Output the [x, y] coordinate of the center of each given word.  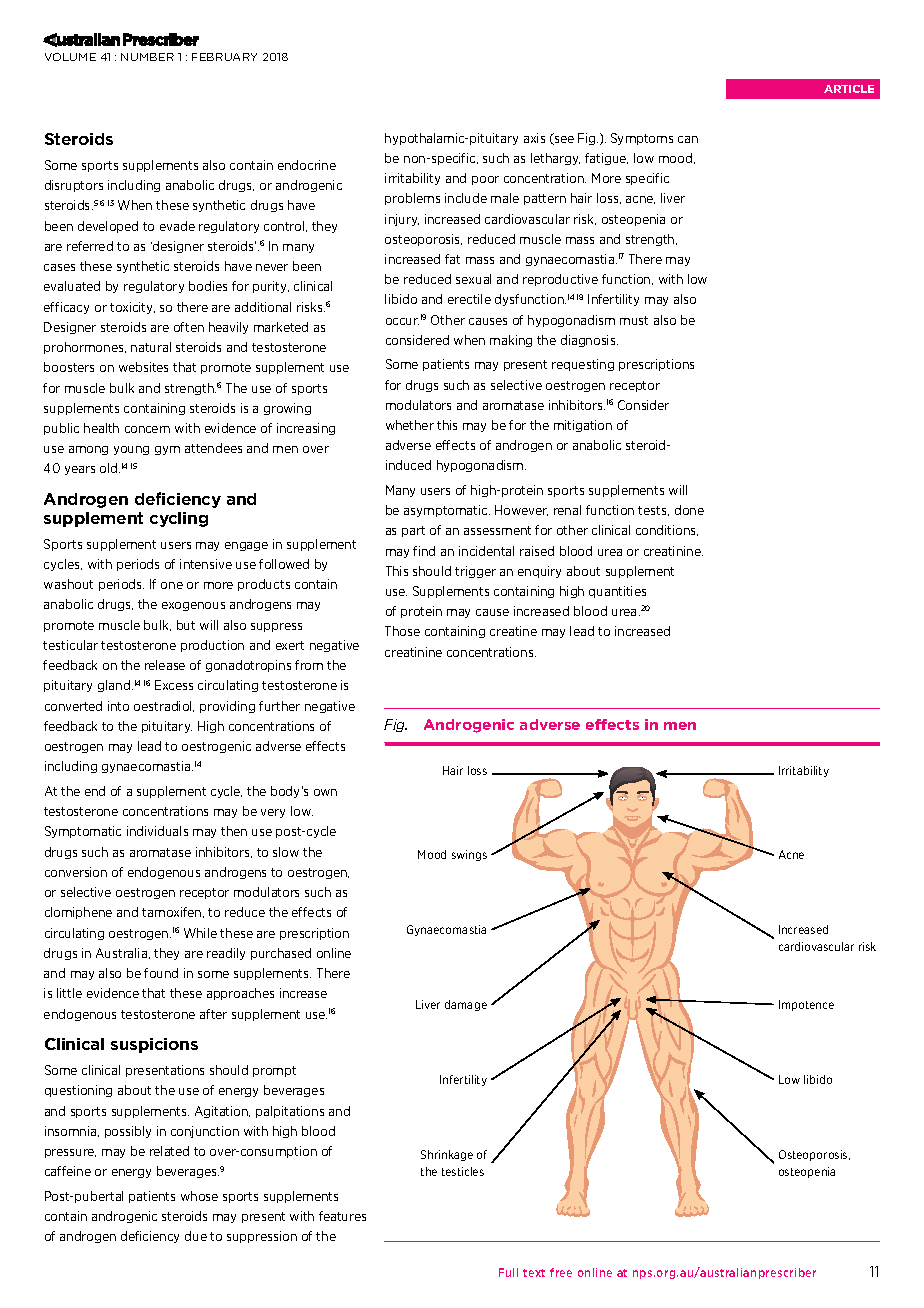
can [688, 139]
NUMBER [147, 57]
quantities [617, 592]
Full [508, 1272]
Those [402, 631]
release [165, 665]
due [196, 1236]
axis [534, 138]
